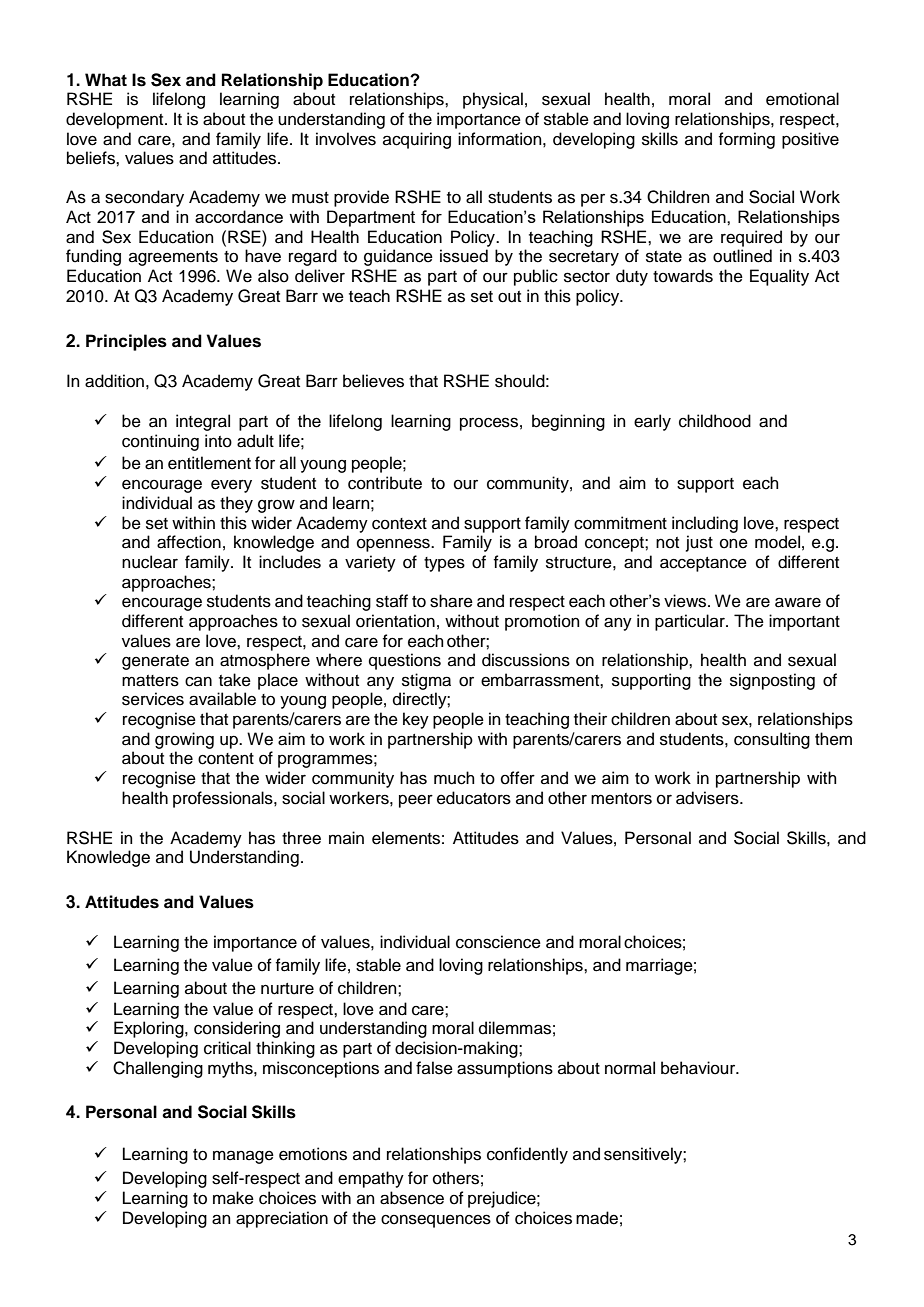 The image size is (924, 1307). I want to click on physical, so click(493, 100).
